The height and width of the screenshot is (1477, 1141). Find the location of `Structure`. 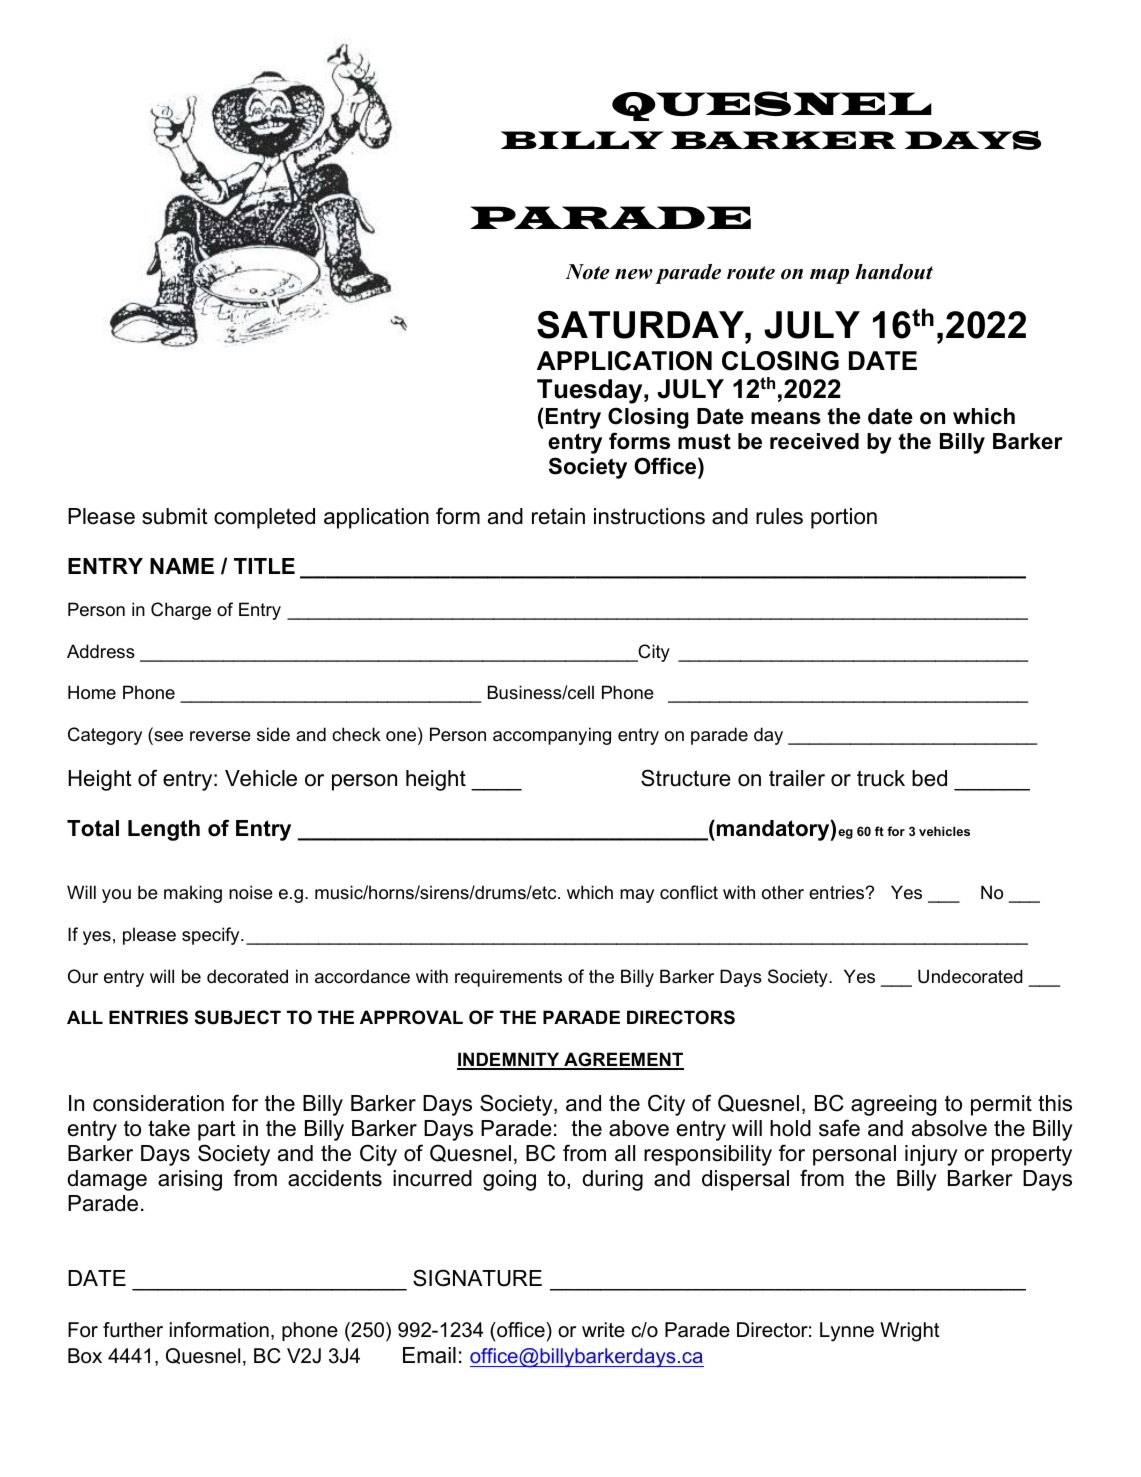

Structure is located at coordinates (686, 778).
